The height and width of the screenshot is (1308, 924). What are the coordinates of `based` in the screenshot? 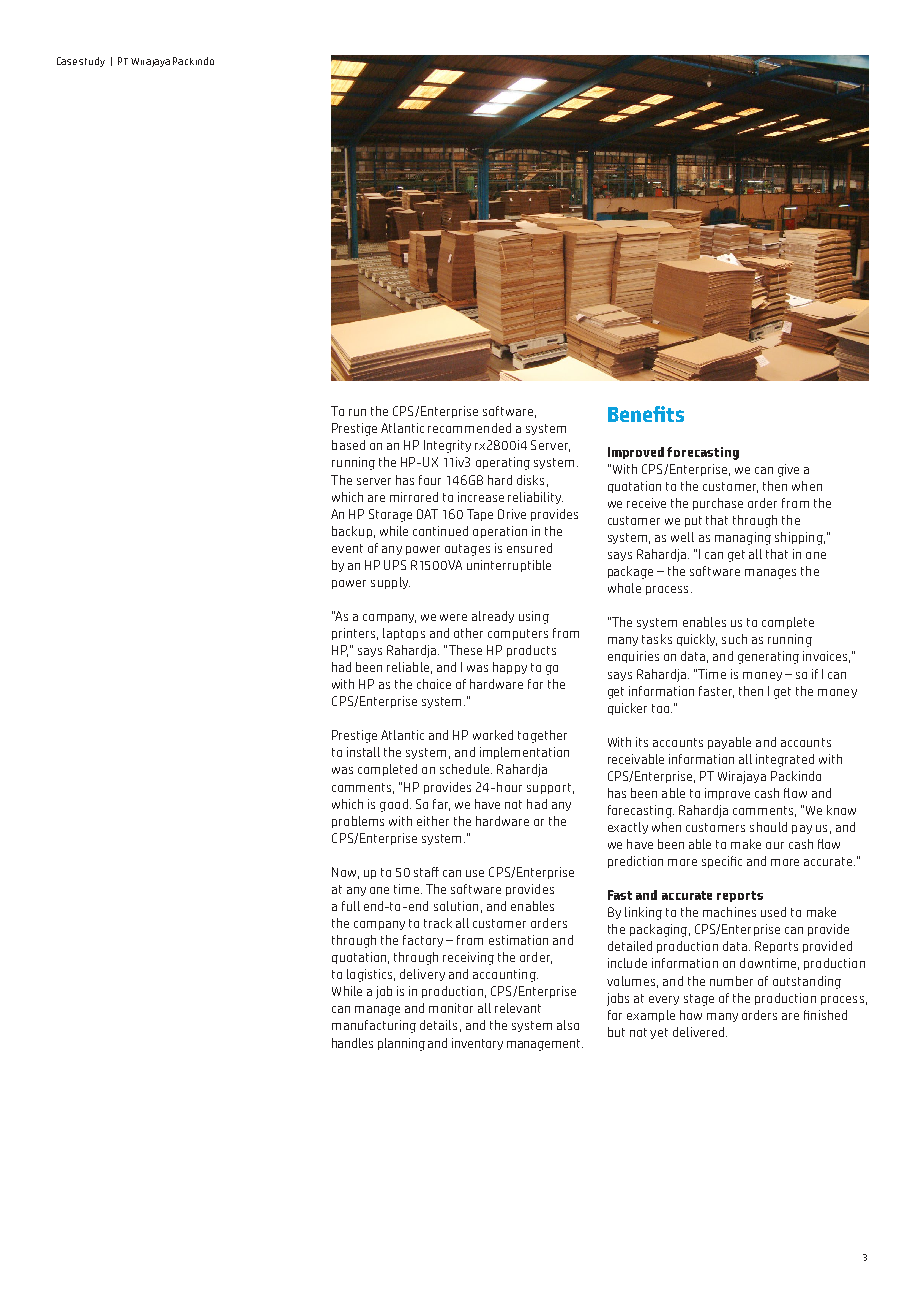 It's located at (348, 445).
